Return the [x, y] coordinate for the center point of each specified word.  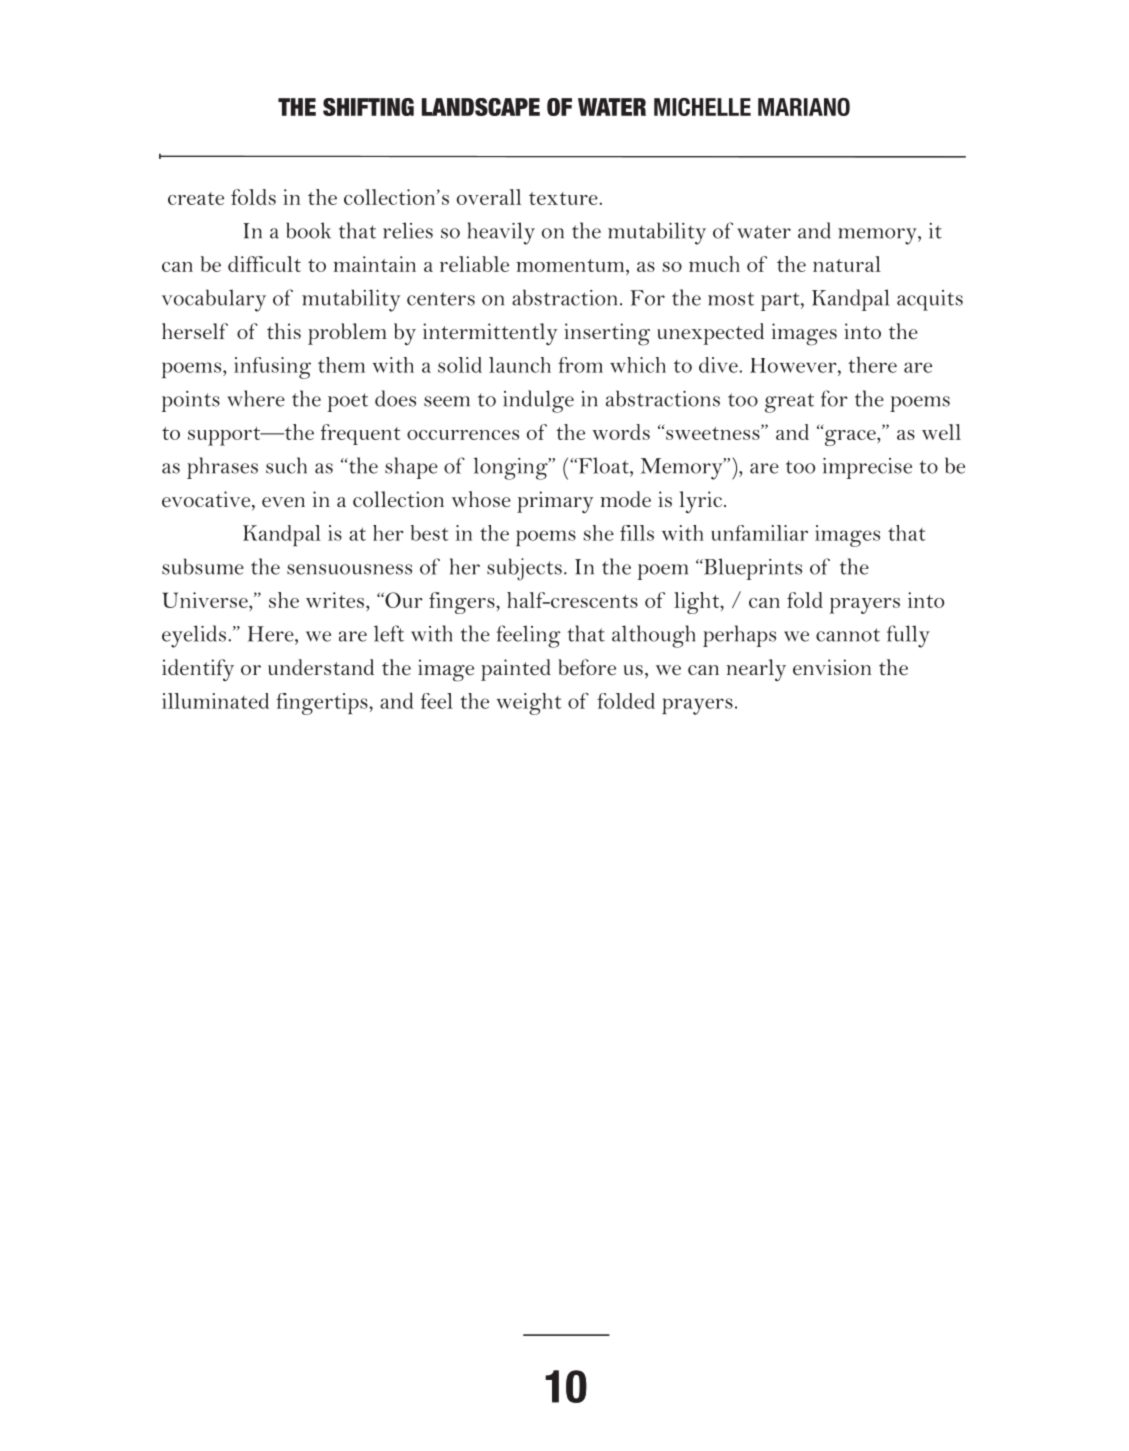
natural [847, 264]
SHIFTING [368, 107]
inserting [607, 334]
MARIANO [804, 107]
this [284, 331]
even [283, 502]
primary [555, 502]
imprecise [867, 468]
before [587, 667]
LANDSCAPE [481, 107]
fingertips [323, 704]
